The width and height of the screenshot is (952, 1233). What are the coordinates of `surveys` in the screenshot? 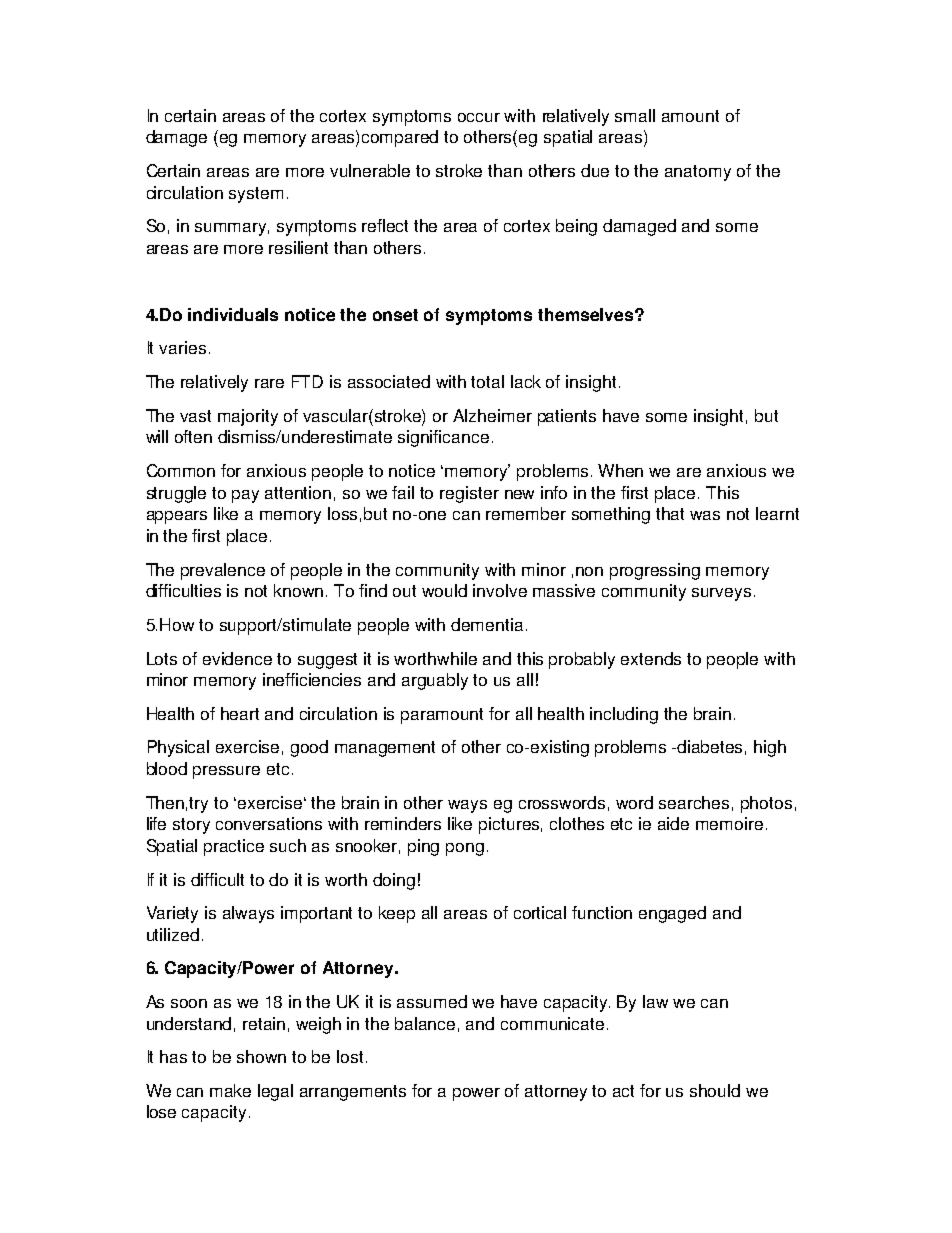 It's located at (721, 594).
